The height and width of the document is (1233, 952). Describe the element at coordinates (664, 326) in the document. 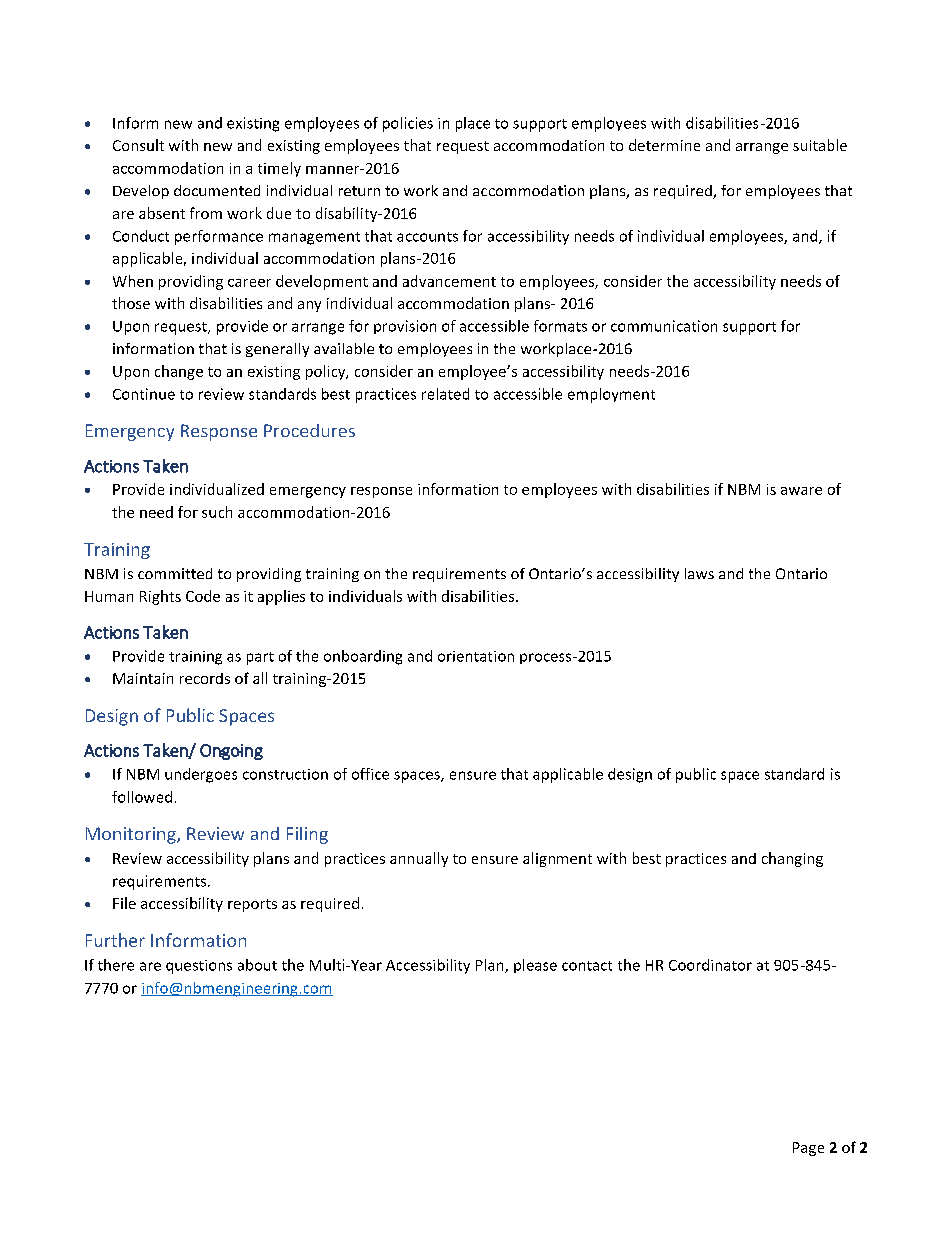

I see `communication` at that location.
